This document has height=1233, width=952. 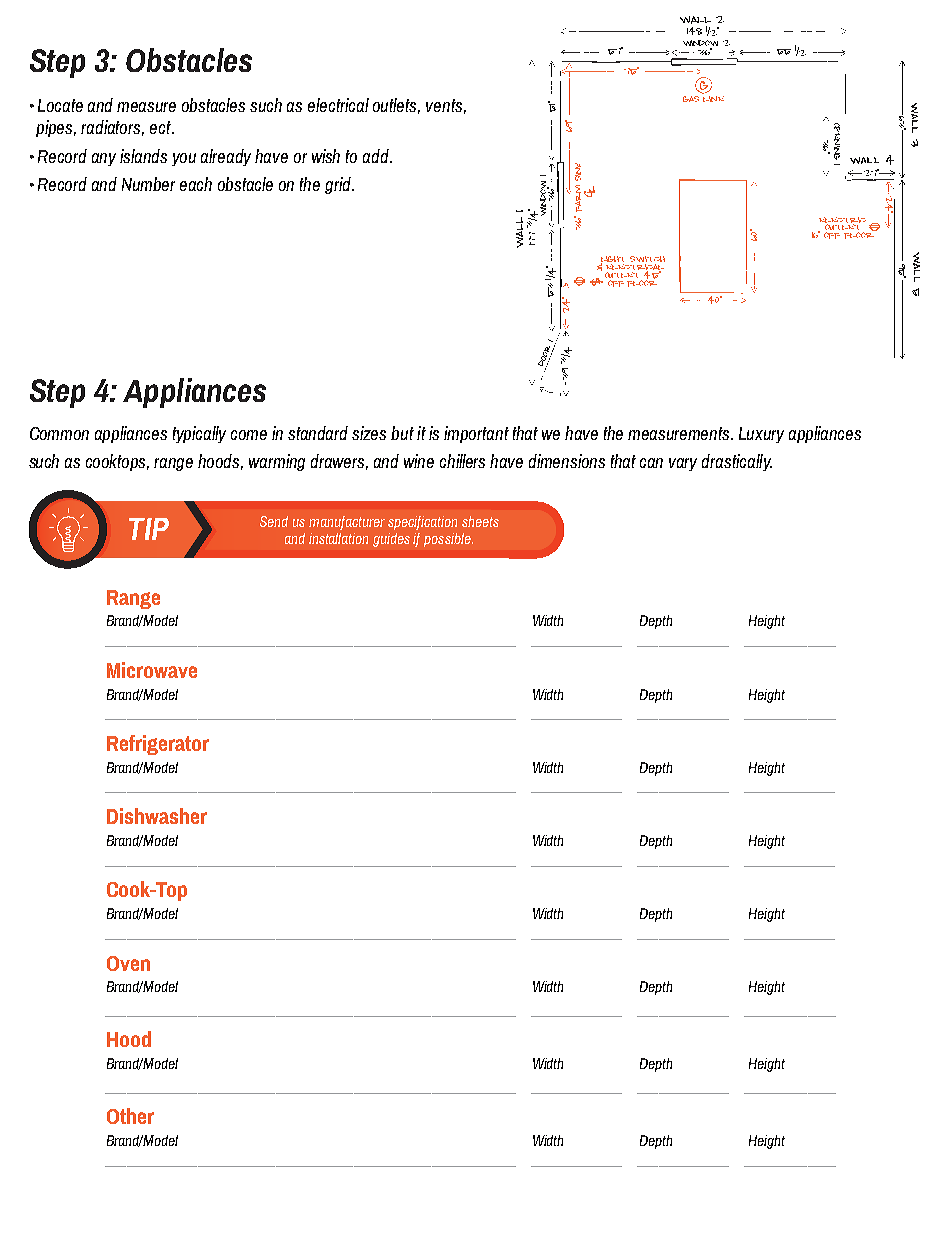 What do you see at coordinates (199, 434) in the document?
I see `typically` at bounding box center [199, 434].
